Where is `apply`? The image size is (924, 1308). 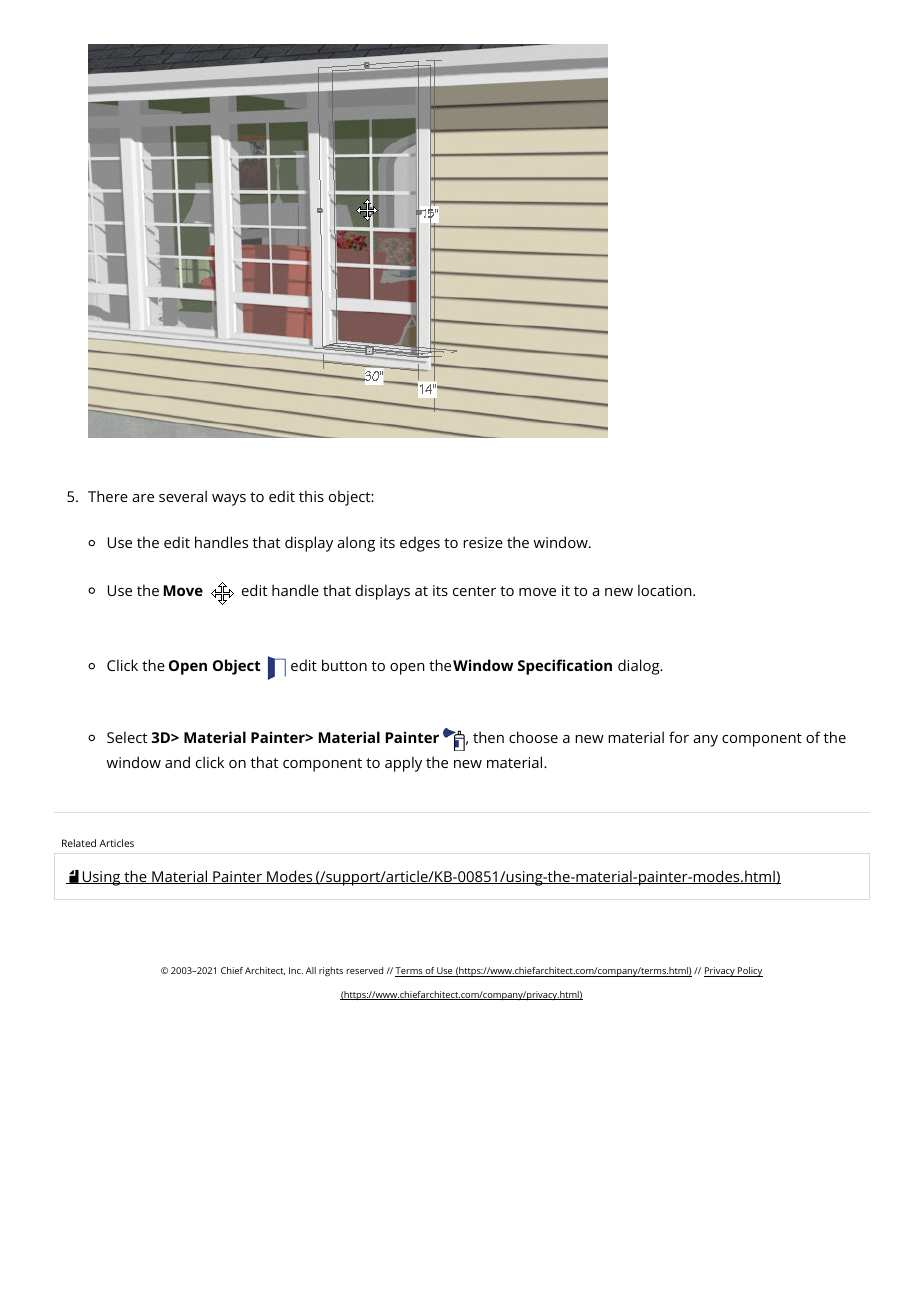
apply is located at coordinates (403, 764).
